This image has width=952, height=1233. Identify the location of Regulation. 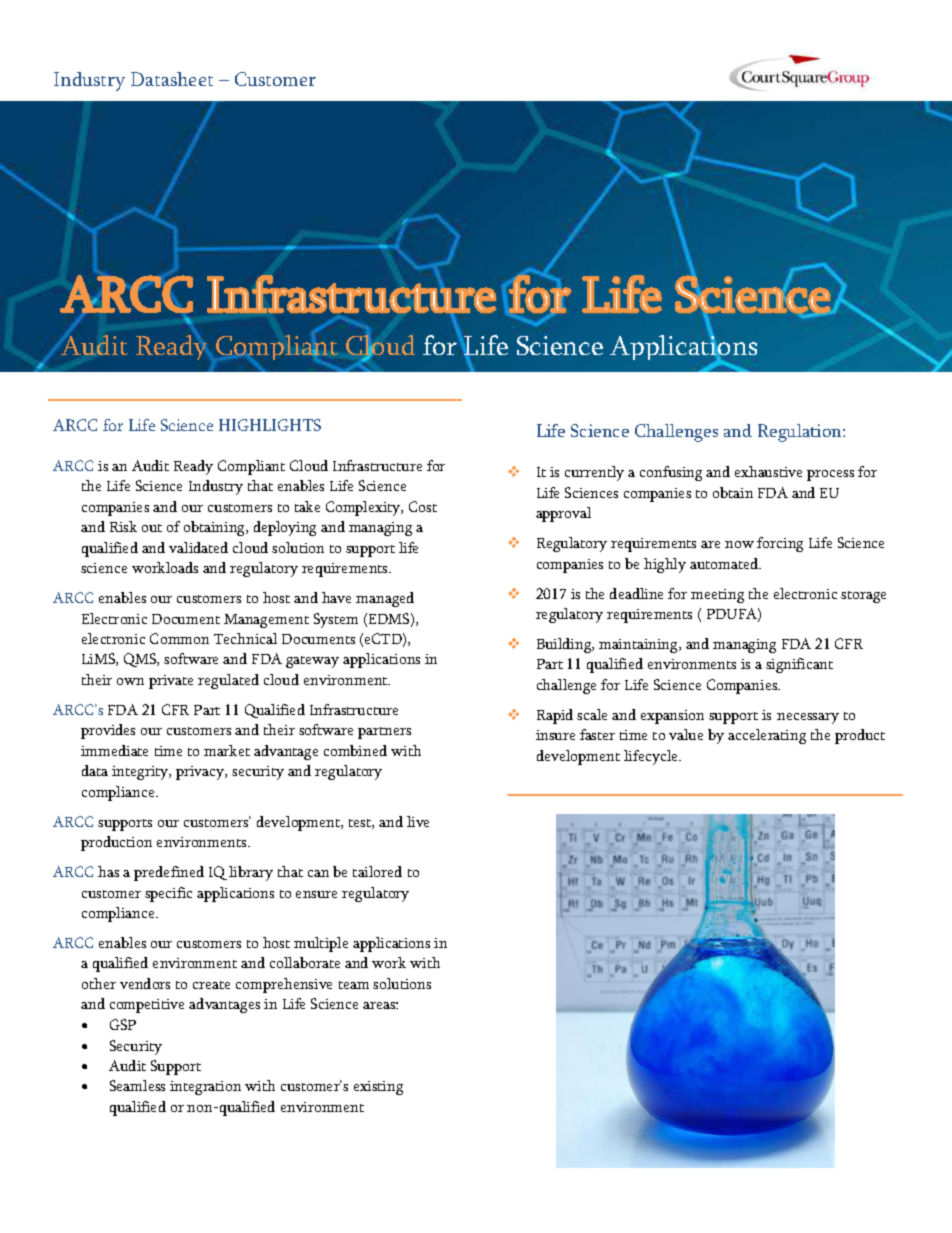
(801, 433).
